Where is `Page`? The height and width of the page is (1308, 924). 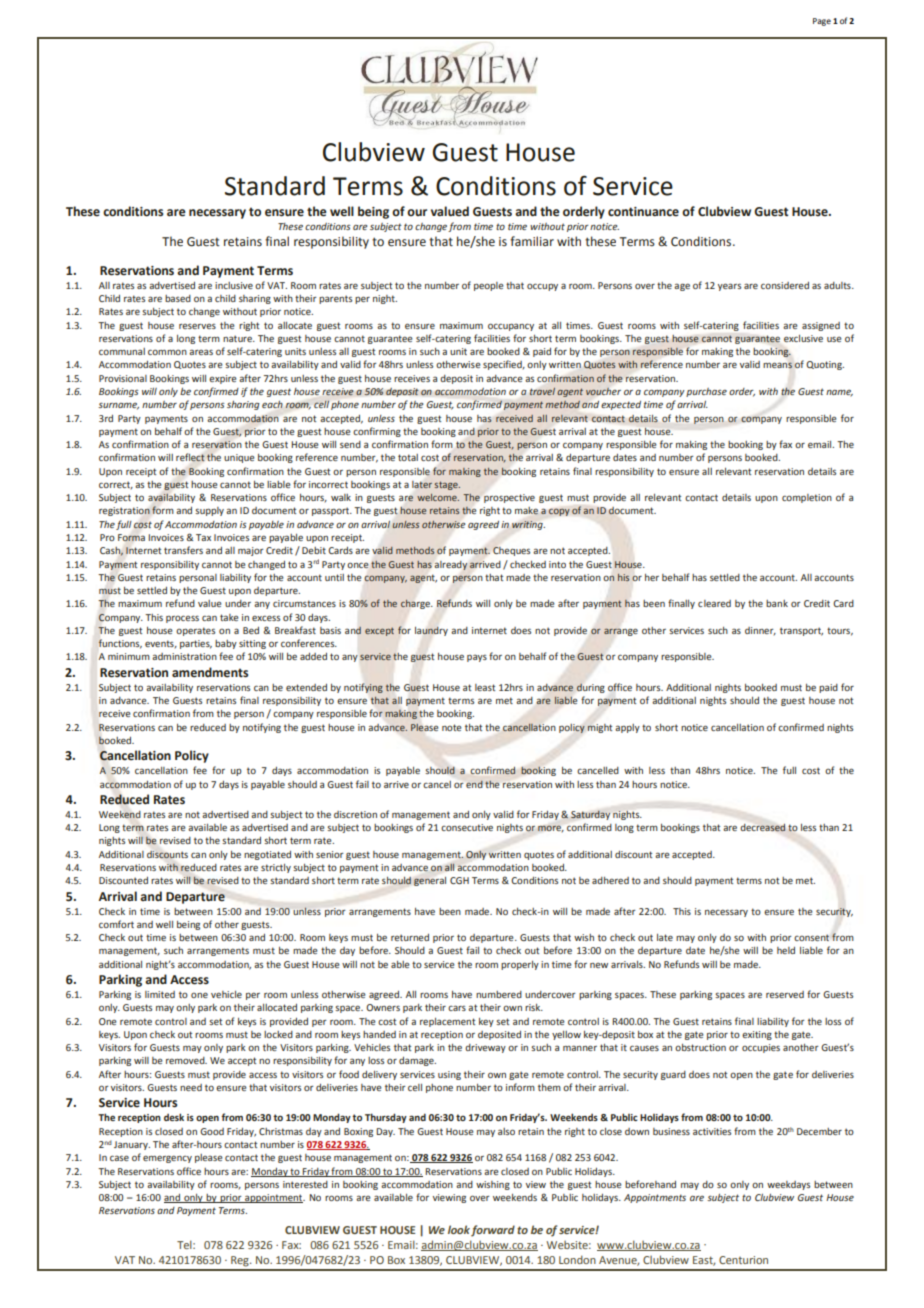
Page is located at coordinates (822, 22).
